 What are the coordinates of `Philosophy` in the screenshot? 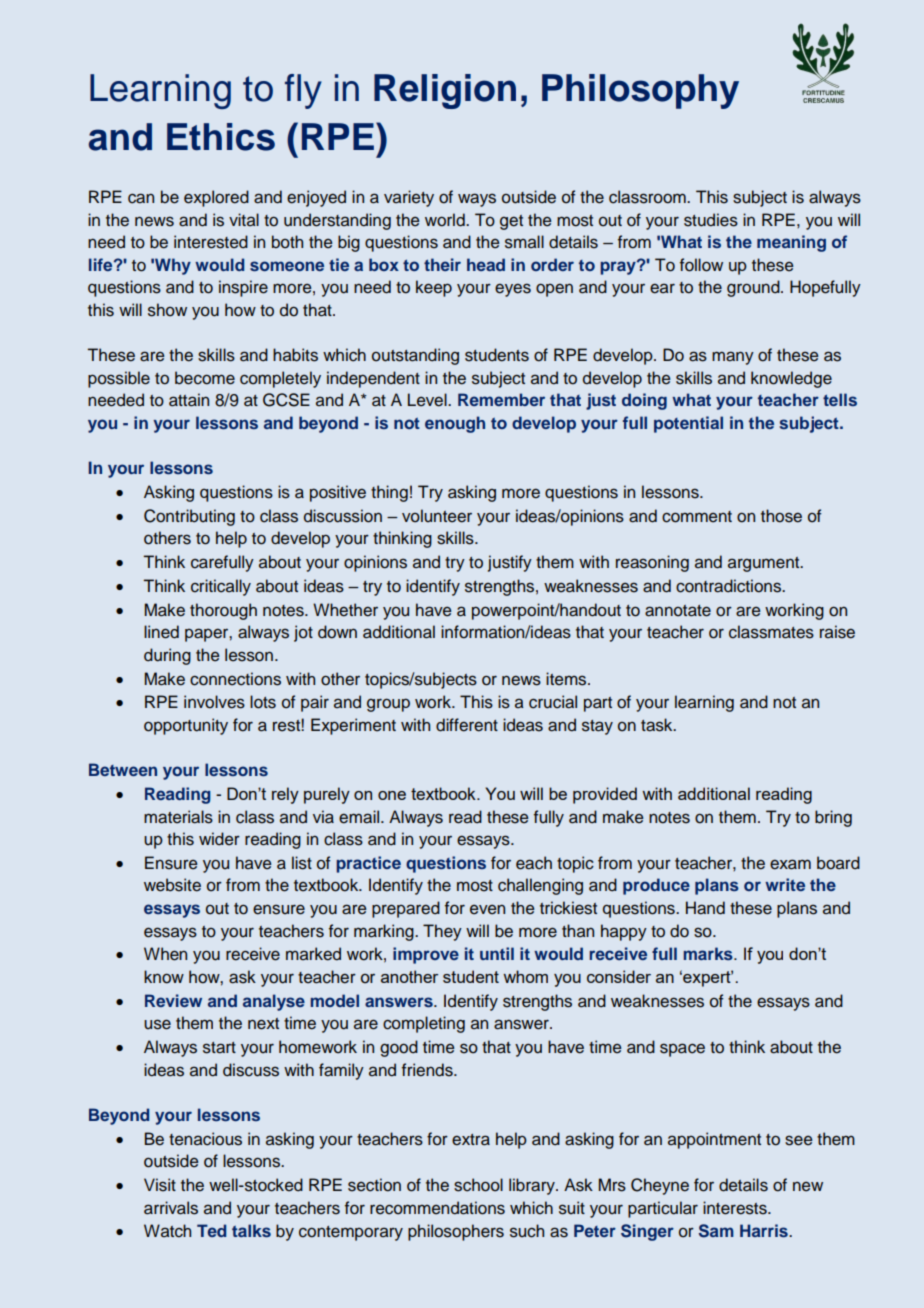 It's located at (640, 91).
